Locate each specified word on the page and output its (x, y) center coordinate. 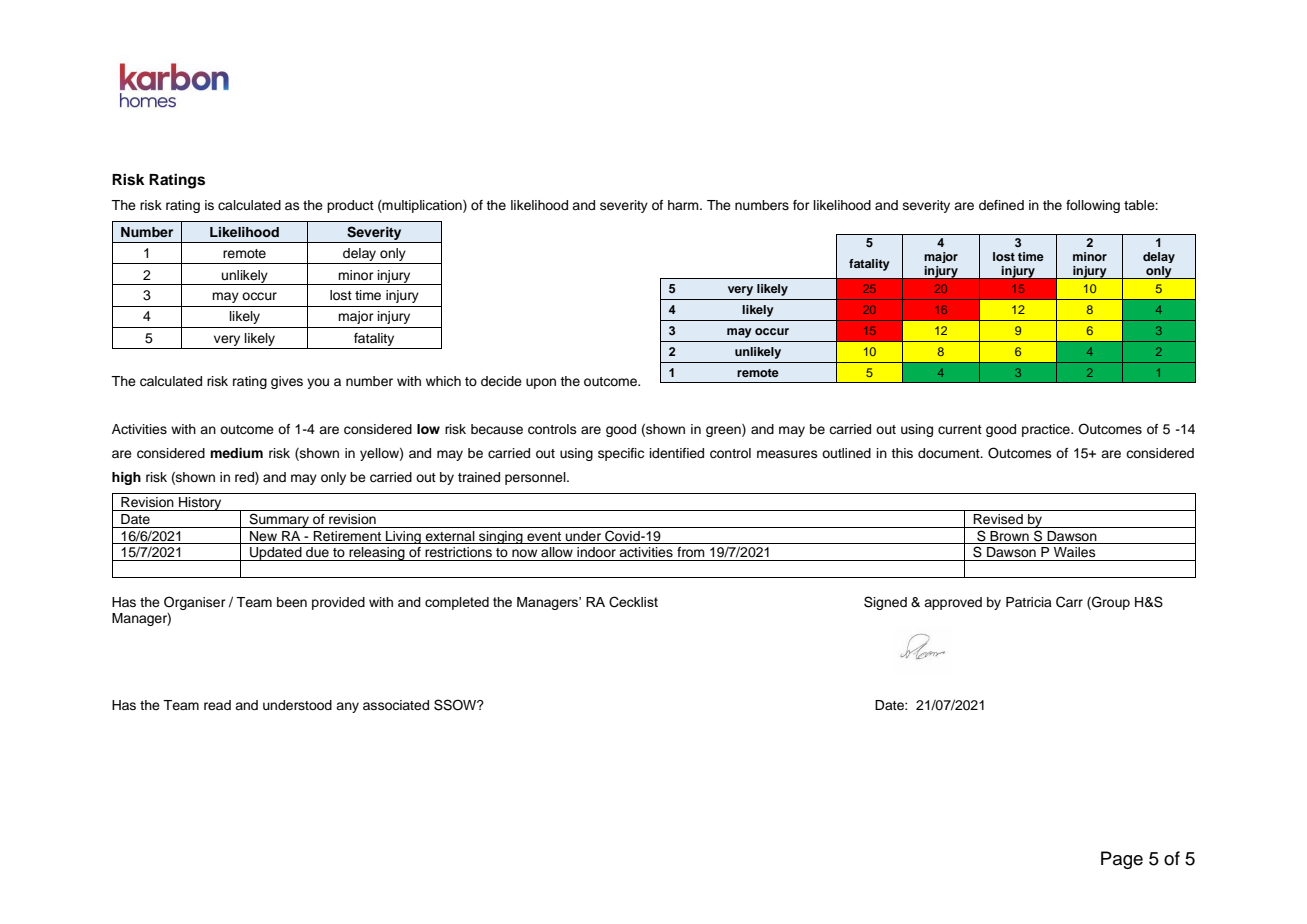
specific (621, 454)
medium (236, 453)
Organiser (195, 603)
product (350, 206)
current (960, 429)
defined (1001, 205)
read (217, 705)
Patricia (1029, 602)
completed (457, 603)
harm (684, 205)
